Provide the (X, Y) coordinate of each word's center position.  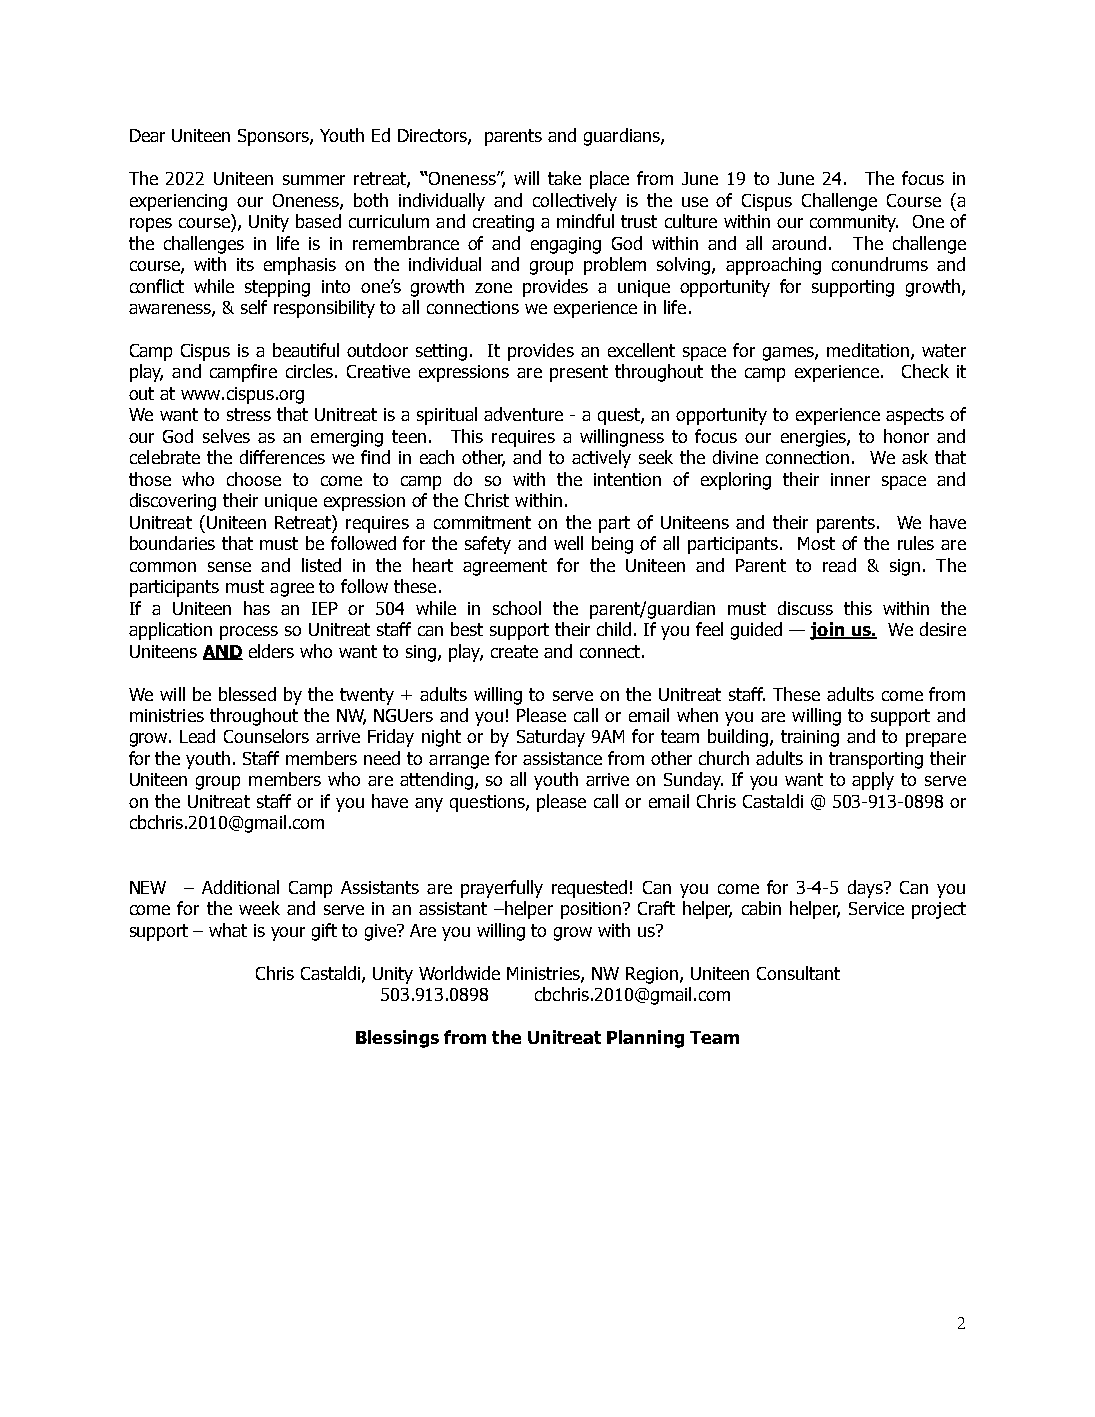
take (564, 178)
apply (873, 781)
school (517, 608)
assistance (562, 758)
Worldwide (459, 973)
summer (314, 180)
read (839, 565)
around (799, 243)
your (288, 934)
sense (229, 567)
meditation (868, 350)
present (579, 373)
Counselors (266, 736)
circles (309, 371)
